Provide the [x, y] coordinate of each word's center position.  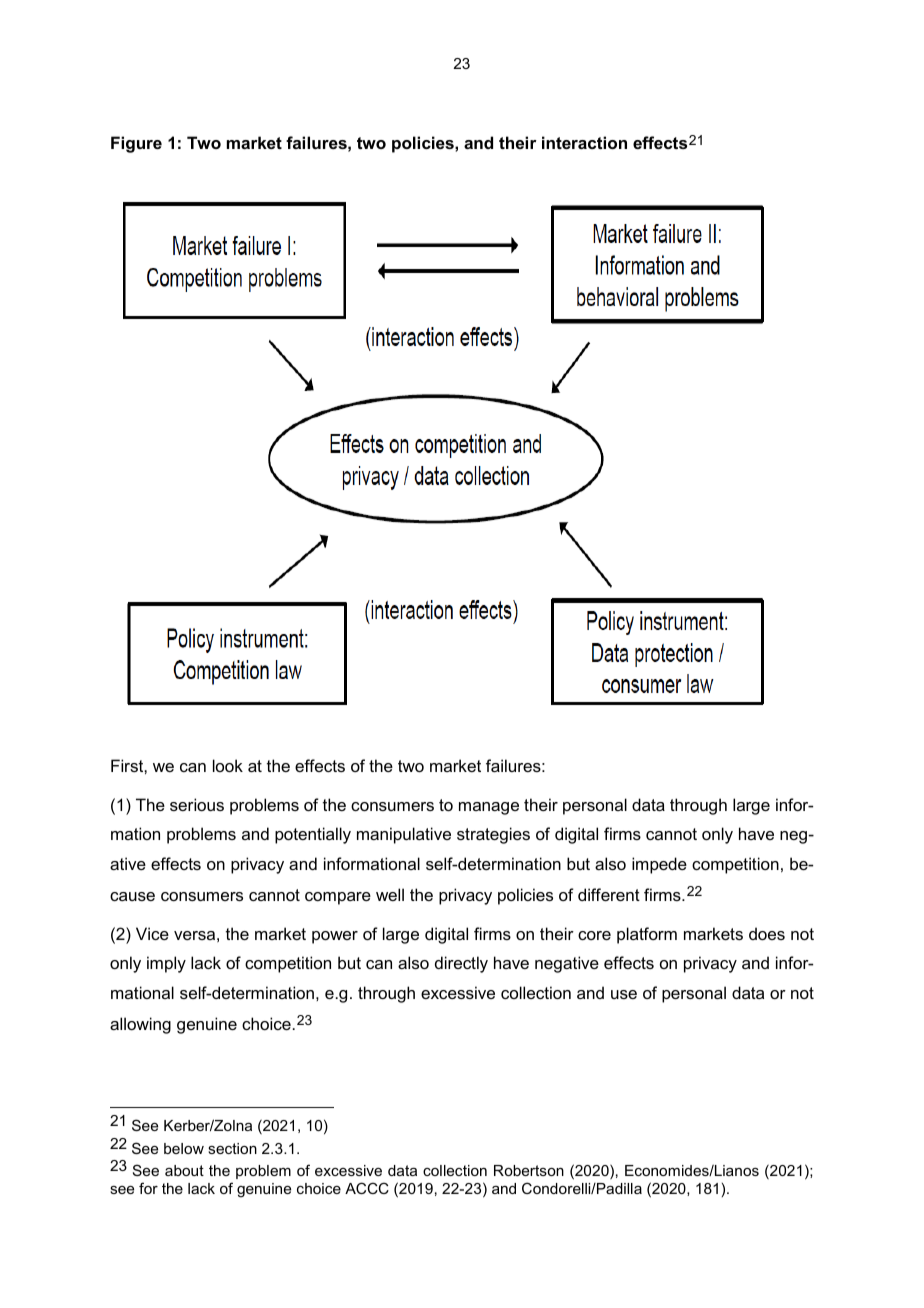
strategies [493, 835]
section [232, 1148]
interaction [584, 142]
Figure [136, 144]
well [390, 894]
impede [659, 865]
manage [489, 808]
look [228, 765]
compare [338, 898]
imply [166, 964]
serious [197, 804]
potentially [313, 835]
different [609, 894]
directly [461, 964]
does [767, 933]
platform [647, 935]
